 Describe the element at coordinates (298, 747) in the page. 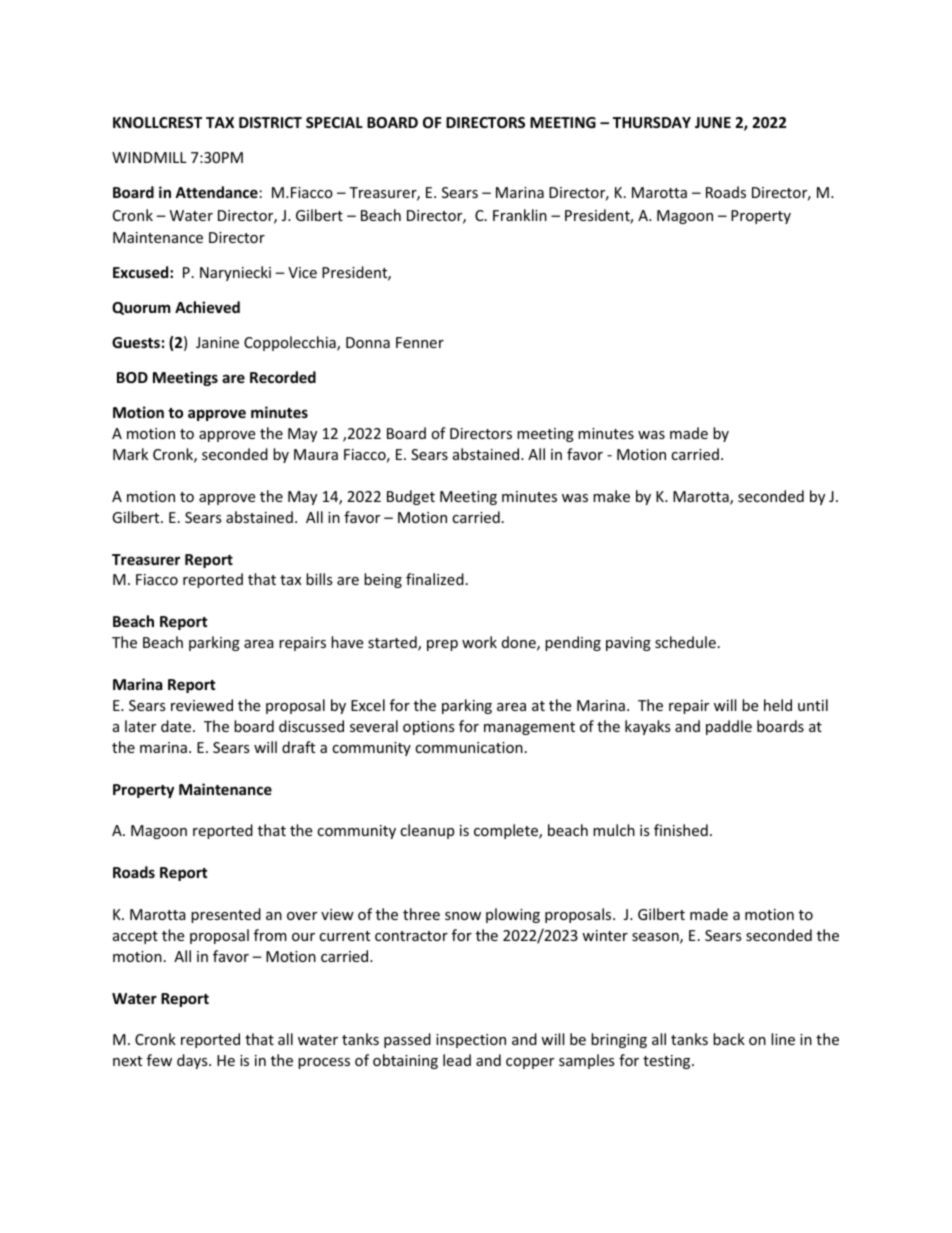

I see `draft` at that location.
